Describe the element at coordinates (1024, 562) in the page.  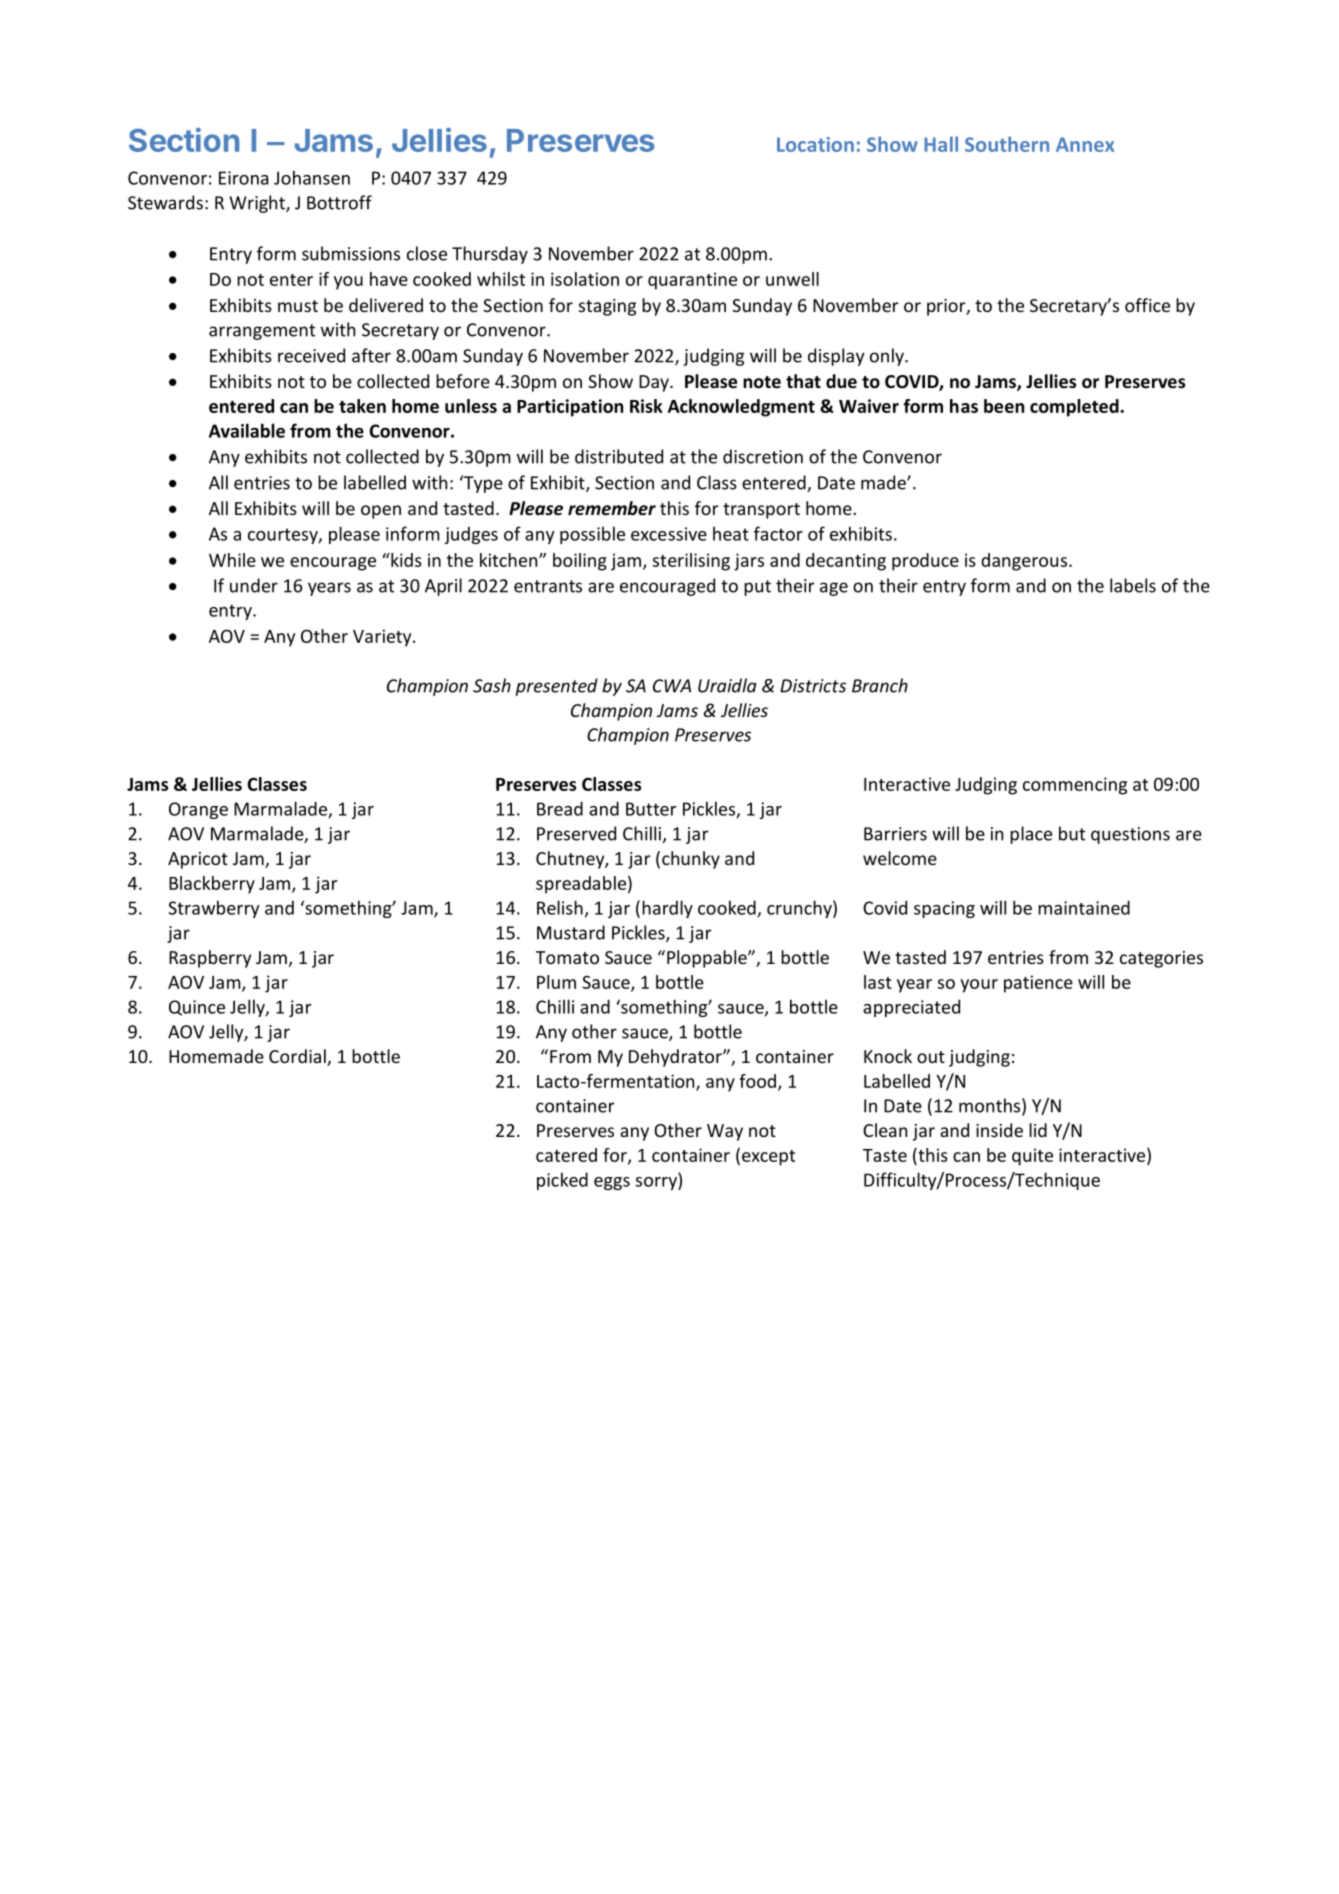
I see `dangerous` at that location.
